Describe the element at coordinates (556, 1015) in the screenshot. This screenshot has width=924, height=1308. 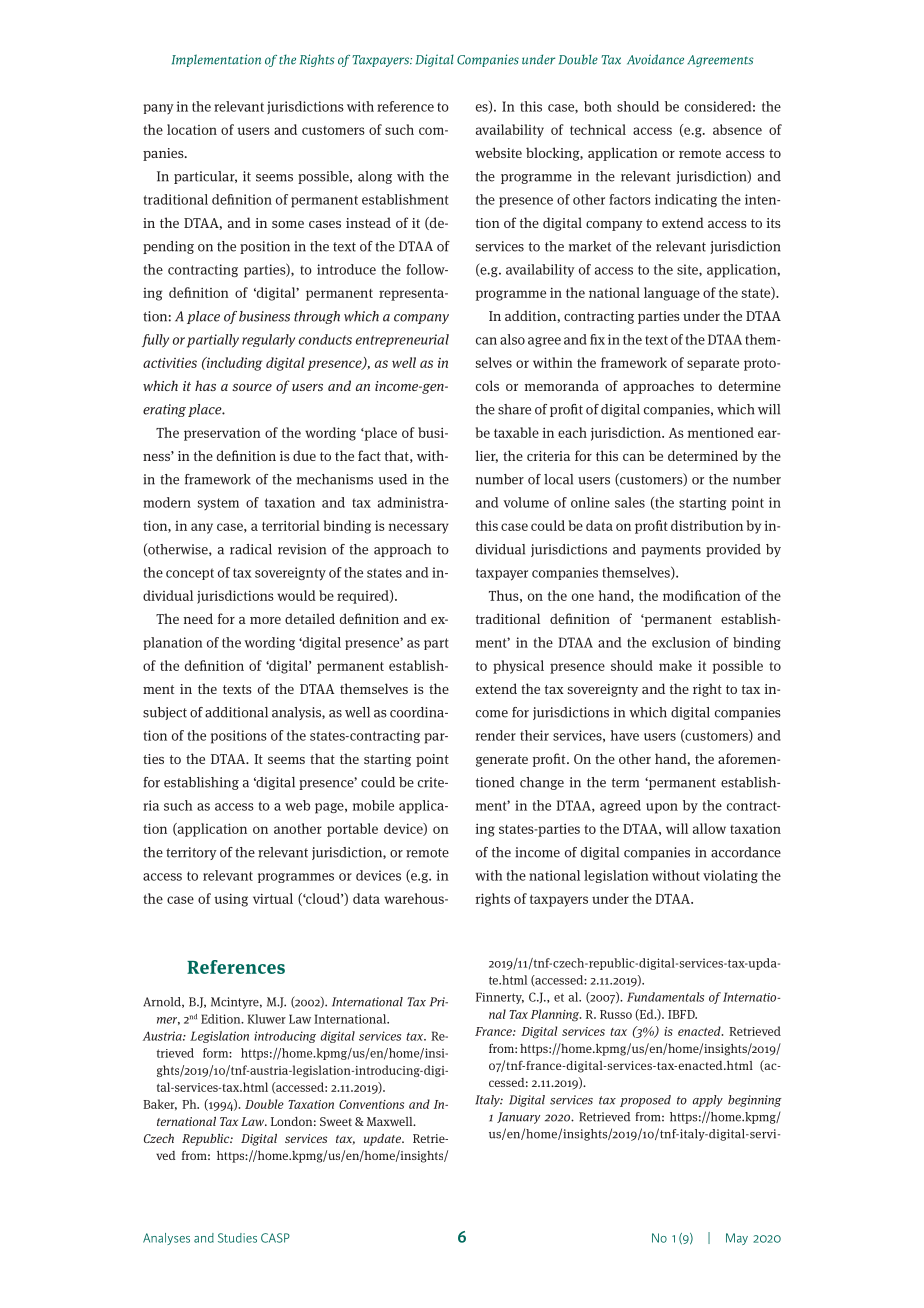
I see `Planning` at that location.
